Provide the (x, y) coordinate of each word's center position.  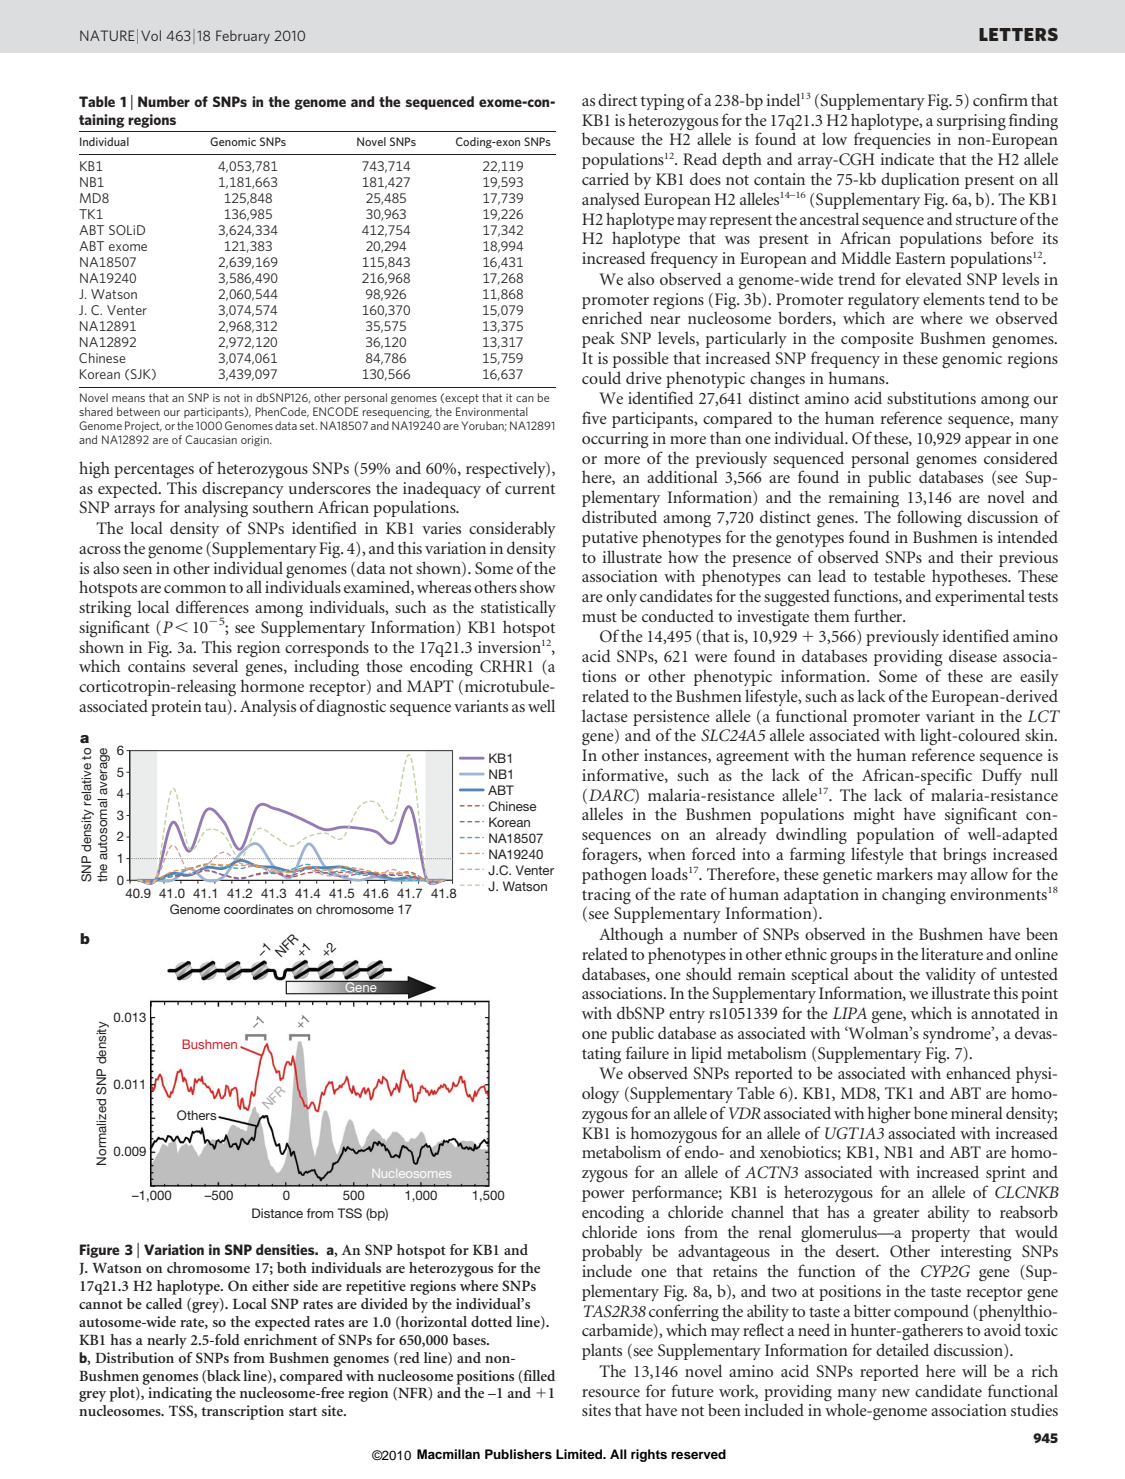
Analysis (268, 707)
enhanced (978, 1072)
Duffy (1002, 776)
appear (988, 442)
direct (617, 99)
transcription (242, 1412)
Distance (277, 1213)
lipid (706, 1054)
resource (611, 1393)
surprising (971, 122)
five (594, 417)
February (243, 37)
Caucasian (211, 439)
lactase (605, 715)
